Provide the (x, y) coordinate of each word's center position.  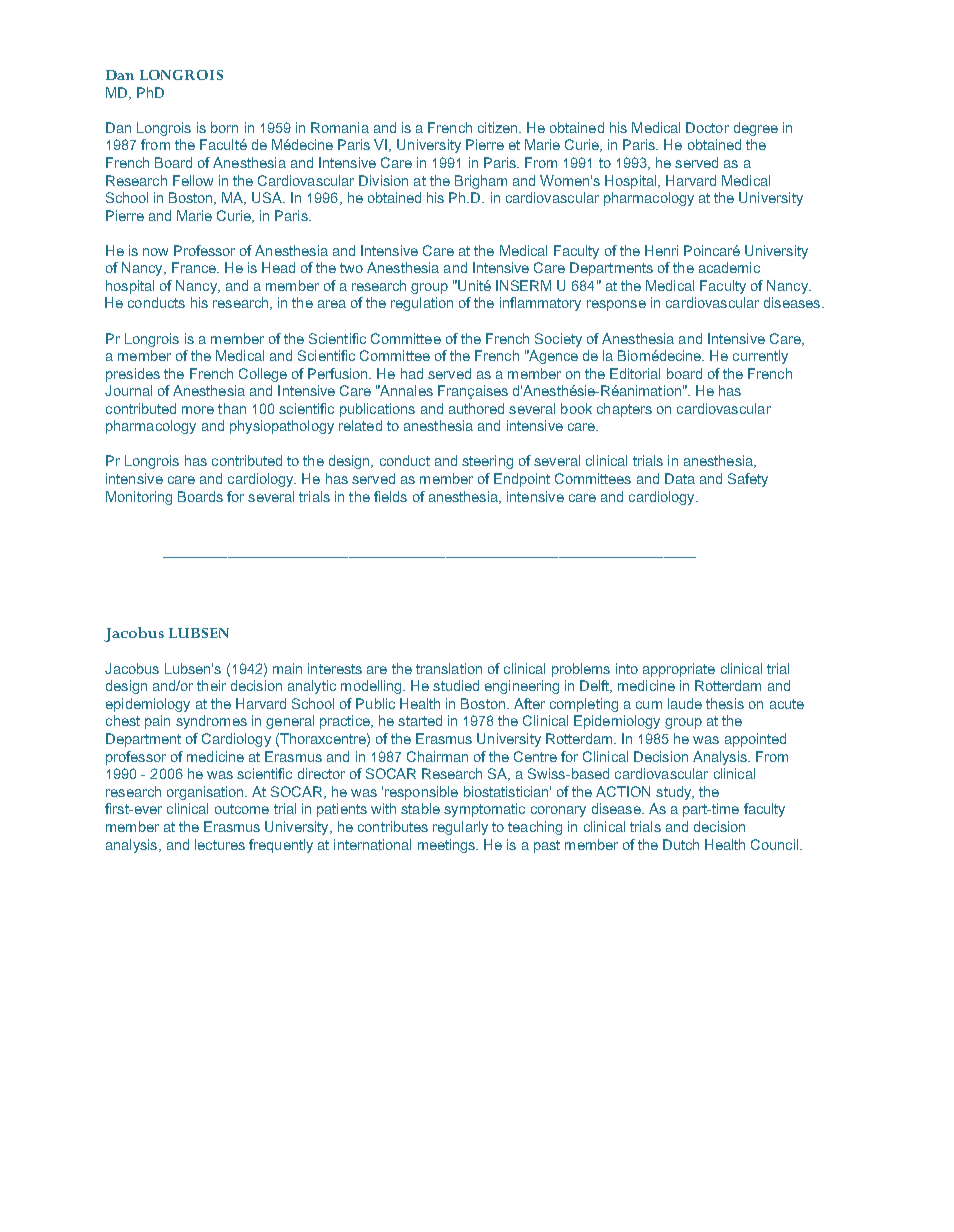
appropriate (679, 670)
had (412, 373)
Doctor (707, 127)
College (263, 375)
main (287, 668)
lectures (220, 844)
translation (449, 668)
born (224, 127)
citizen (499, 127)
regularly (460, 828)
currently (760, 357)
